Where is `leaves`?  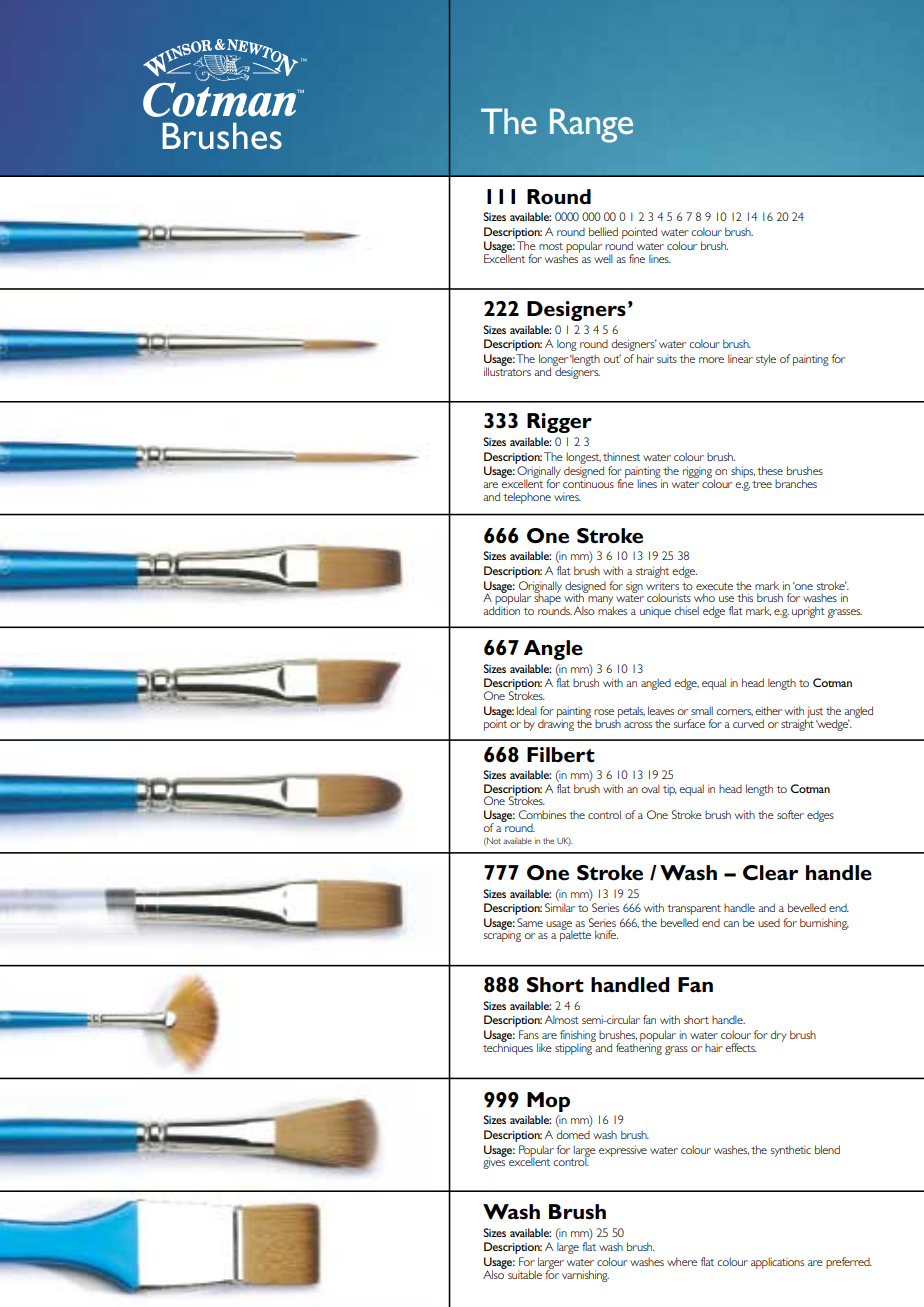
leaves is located at coordinates (661, 710).
